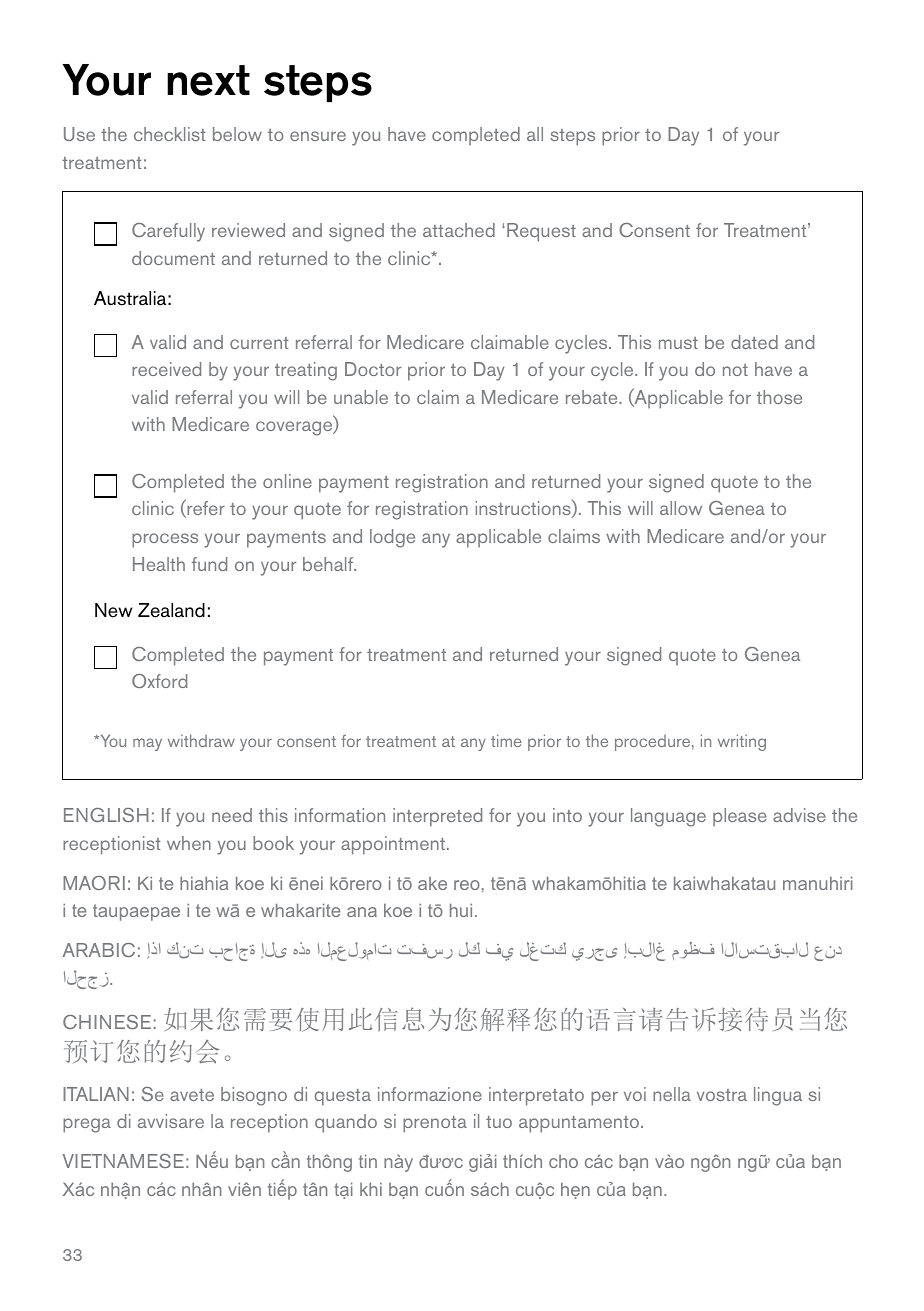 This screenshot has width=924, height=1311. What do you see at coordinates (740, 817) in the screenshot?
I see `please` at bounding box center [740, 817].
